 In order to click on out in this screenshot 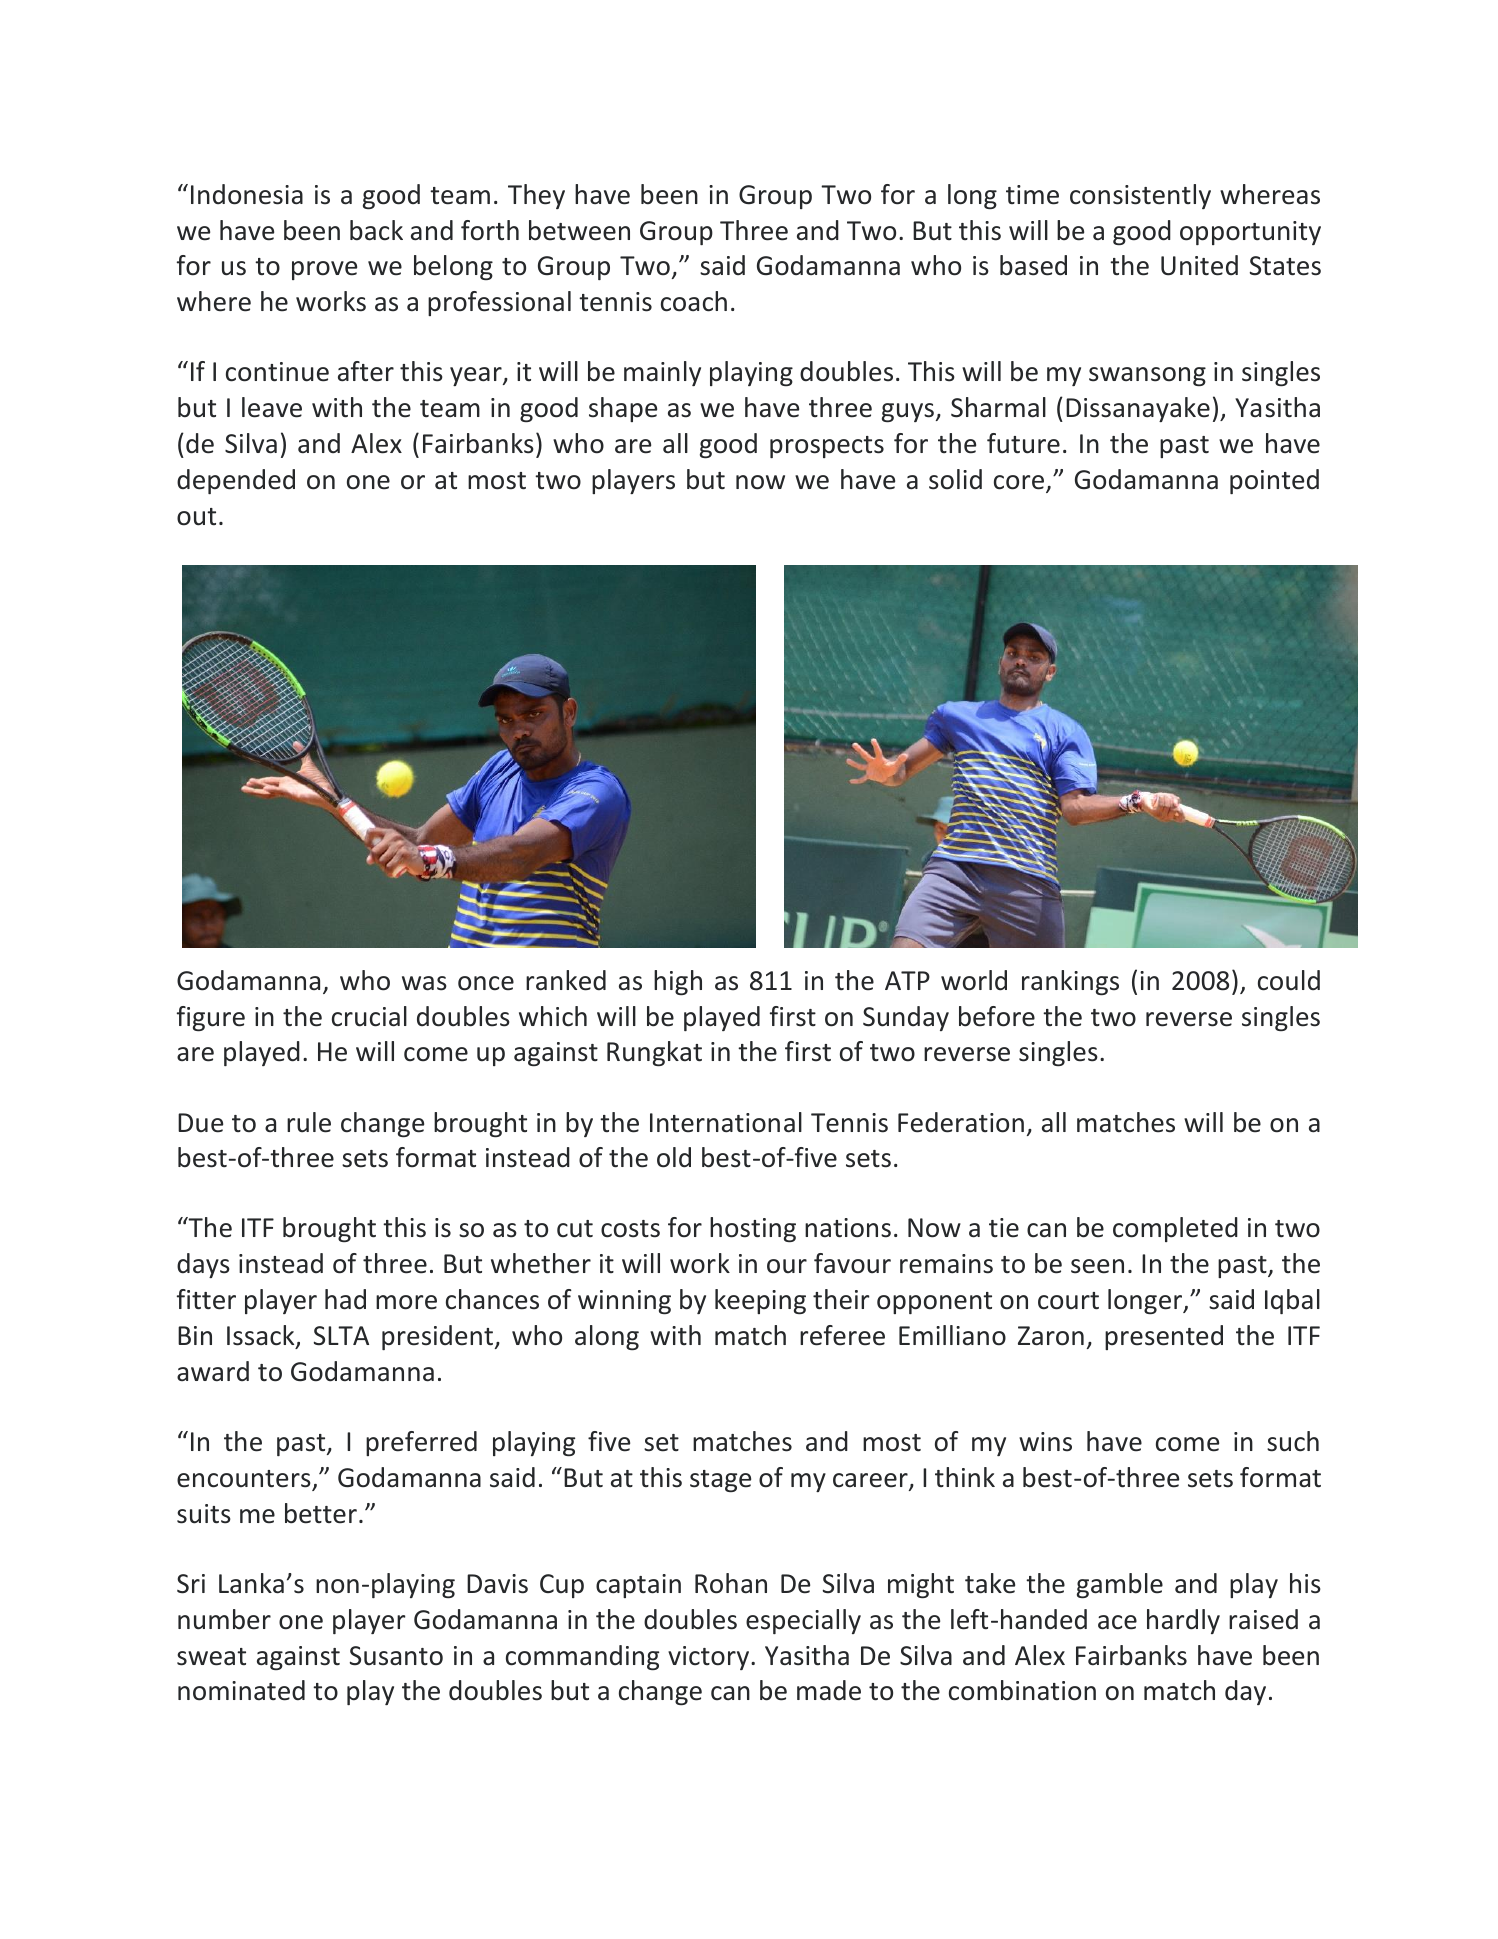, I will do `click(196, 517)`.
